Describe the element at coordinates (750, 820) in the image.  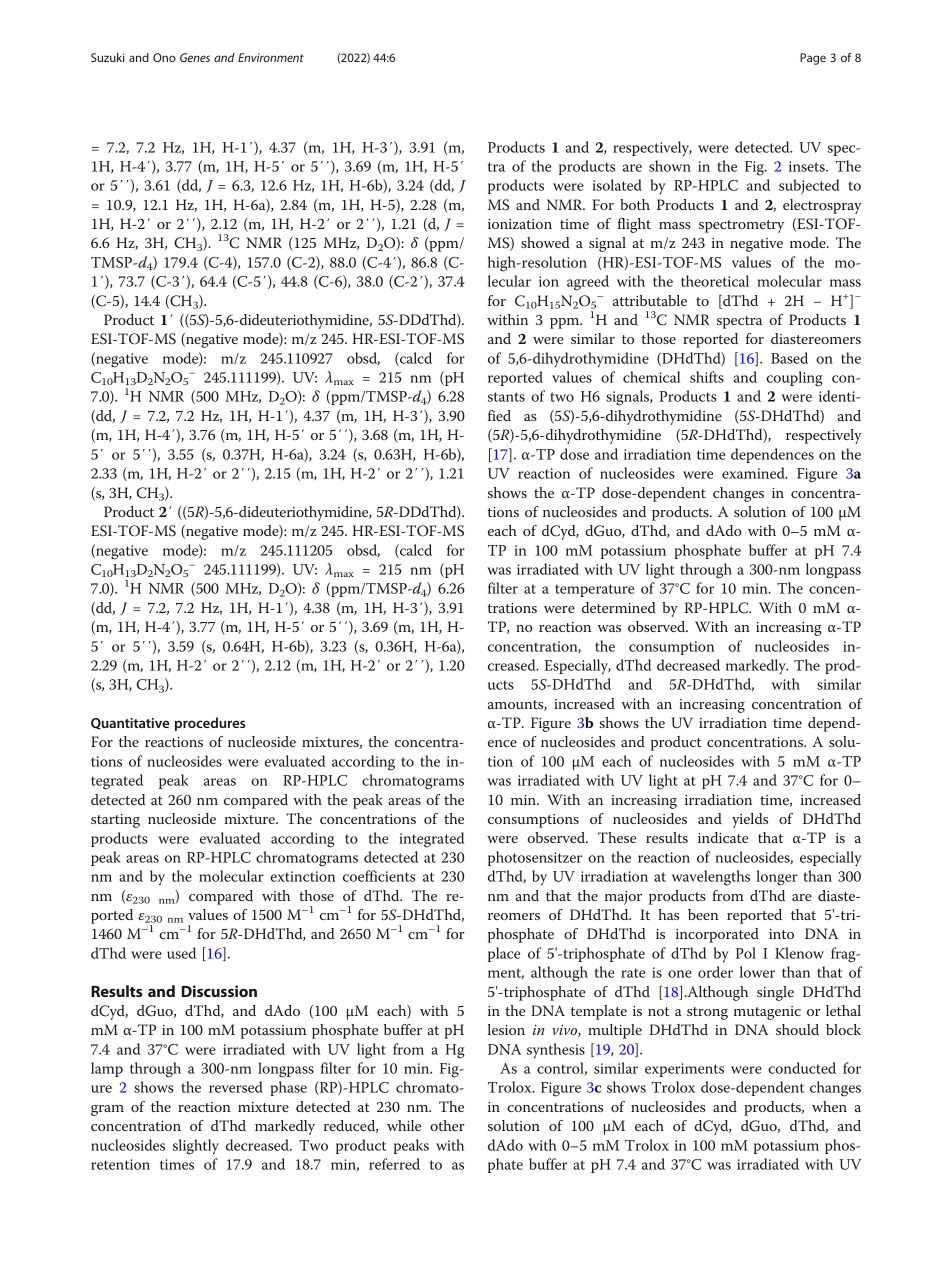
I see `yields` at that location.
